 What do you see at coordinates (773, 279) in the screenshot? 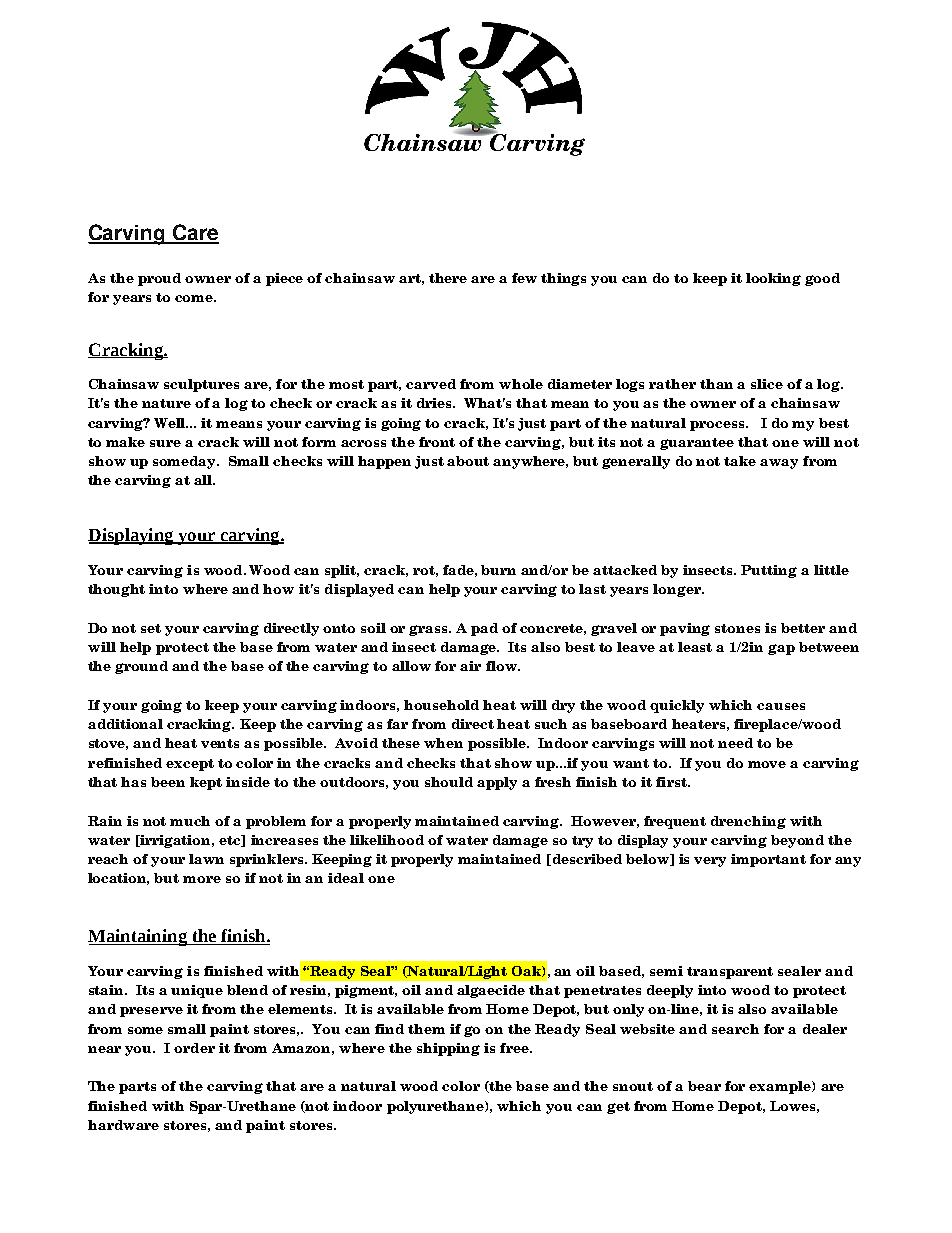
I see `looking` at bounding box center [773, 279].
